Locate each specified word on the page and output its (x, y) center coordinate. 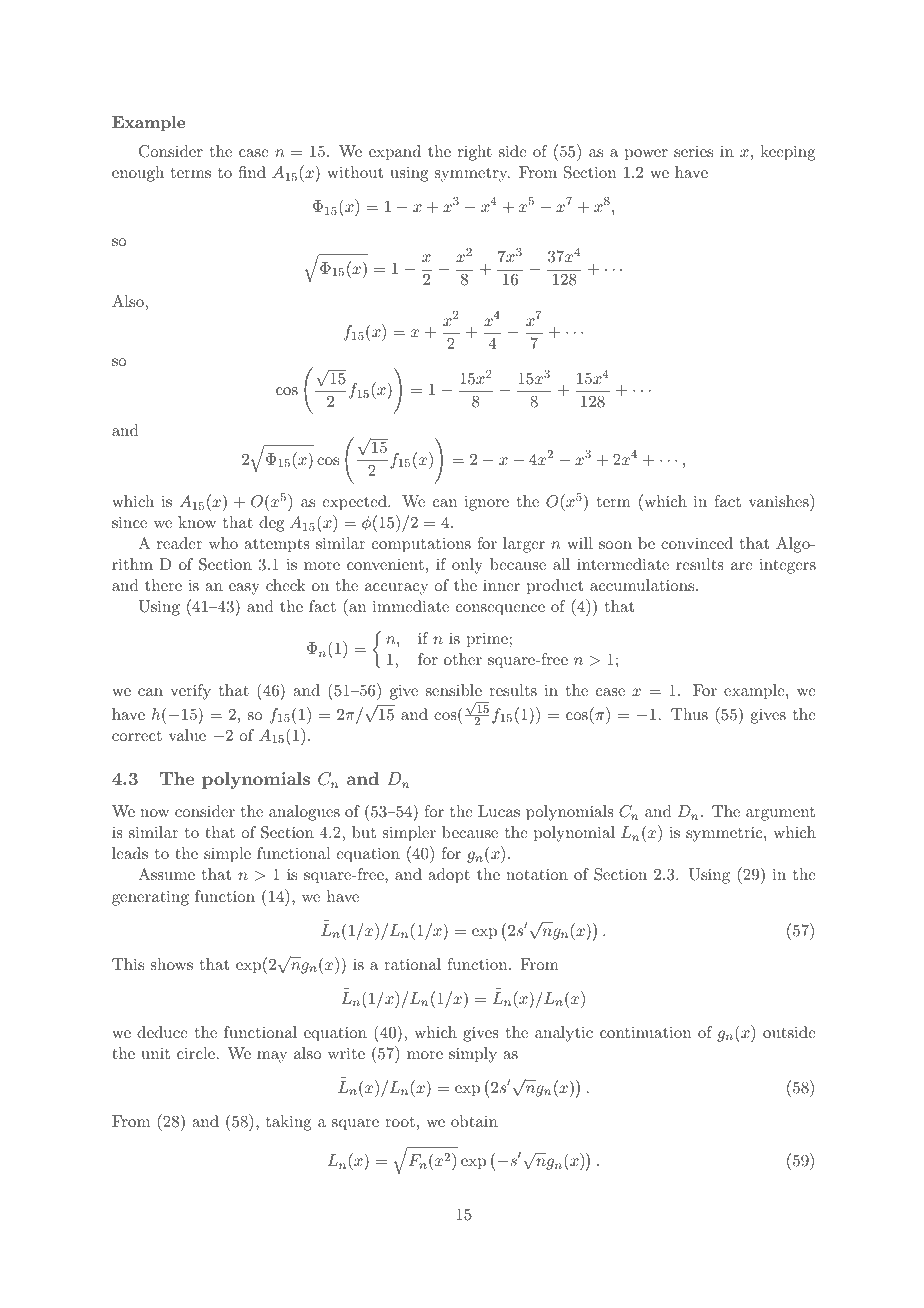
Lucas (499, 811)
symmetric (725, 834)
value (187, 735)
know (197, 522)
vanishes (780, 500)
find (252, 172)
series (693, 151)
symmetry (472, 175)
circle (196, 1053)
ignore (486, 503)
